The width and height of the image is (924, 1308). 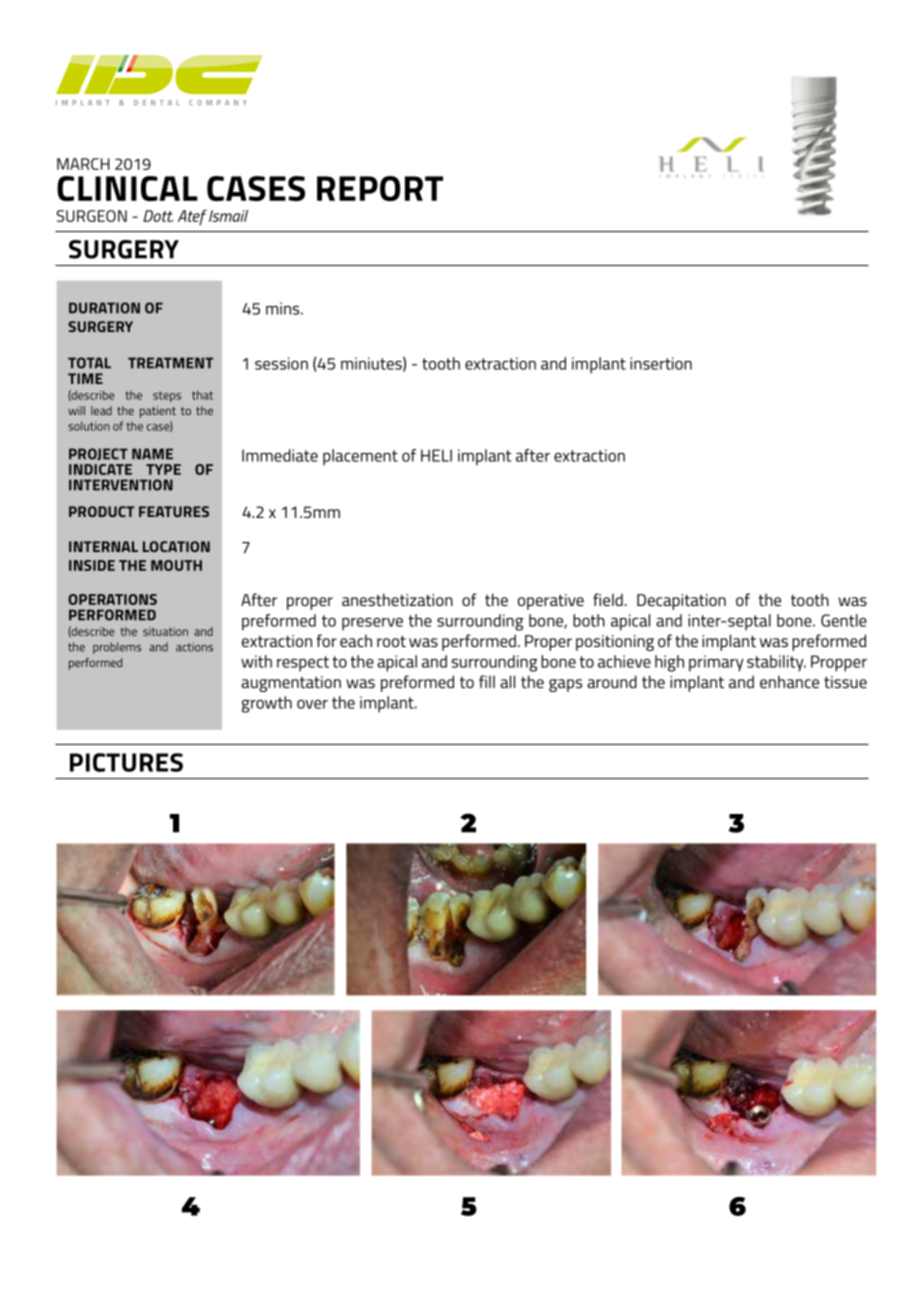 I want to click on PICTURES, so click(x=126, y=762).
